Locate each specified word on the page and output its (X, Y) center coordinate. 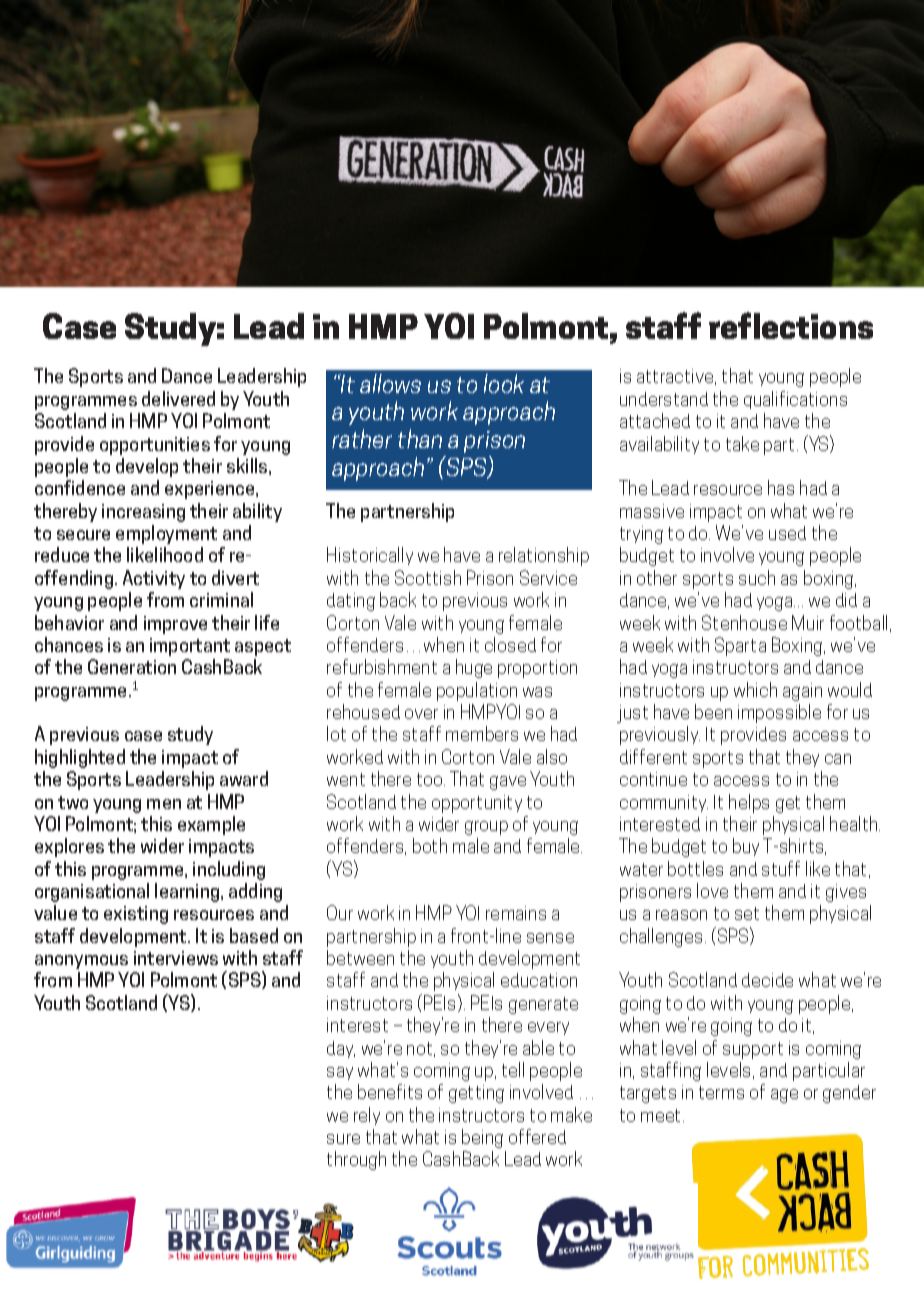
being (482, 1138)
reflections (791, 325)
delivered (178, 398)
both (430, 845)
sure (343, 1139)
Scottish (428, 577)
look (504, 383)
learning (188, 892)
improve (175, 625)
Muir (808, 622)
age (784, 1096)
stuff (781, 868)
